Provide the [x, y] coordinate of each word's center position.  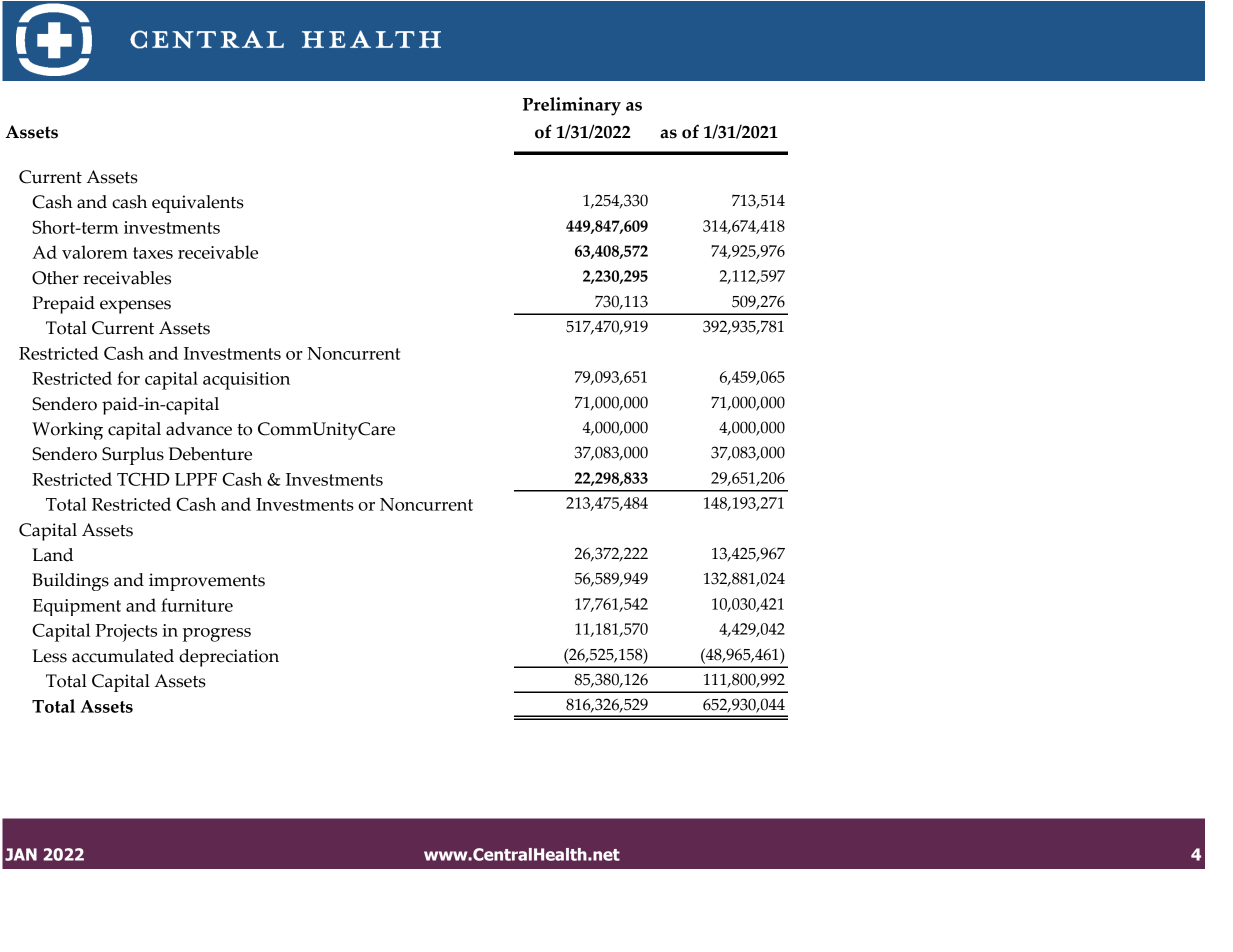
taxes [153, 253]
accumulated [123, 656]
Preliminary [572, 106]
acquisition [246, 381]
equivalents [198, 204]
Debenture [210, 454]
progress [217, 635]
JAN [21, 854]
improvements [207, 582]
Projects [126, 633]
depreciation [229, 658]
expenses [135, 307]
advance [199, 429]
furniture [197, 605]
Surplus [133, 456]
